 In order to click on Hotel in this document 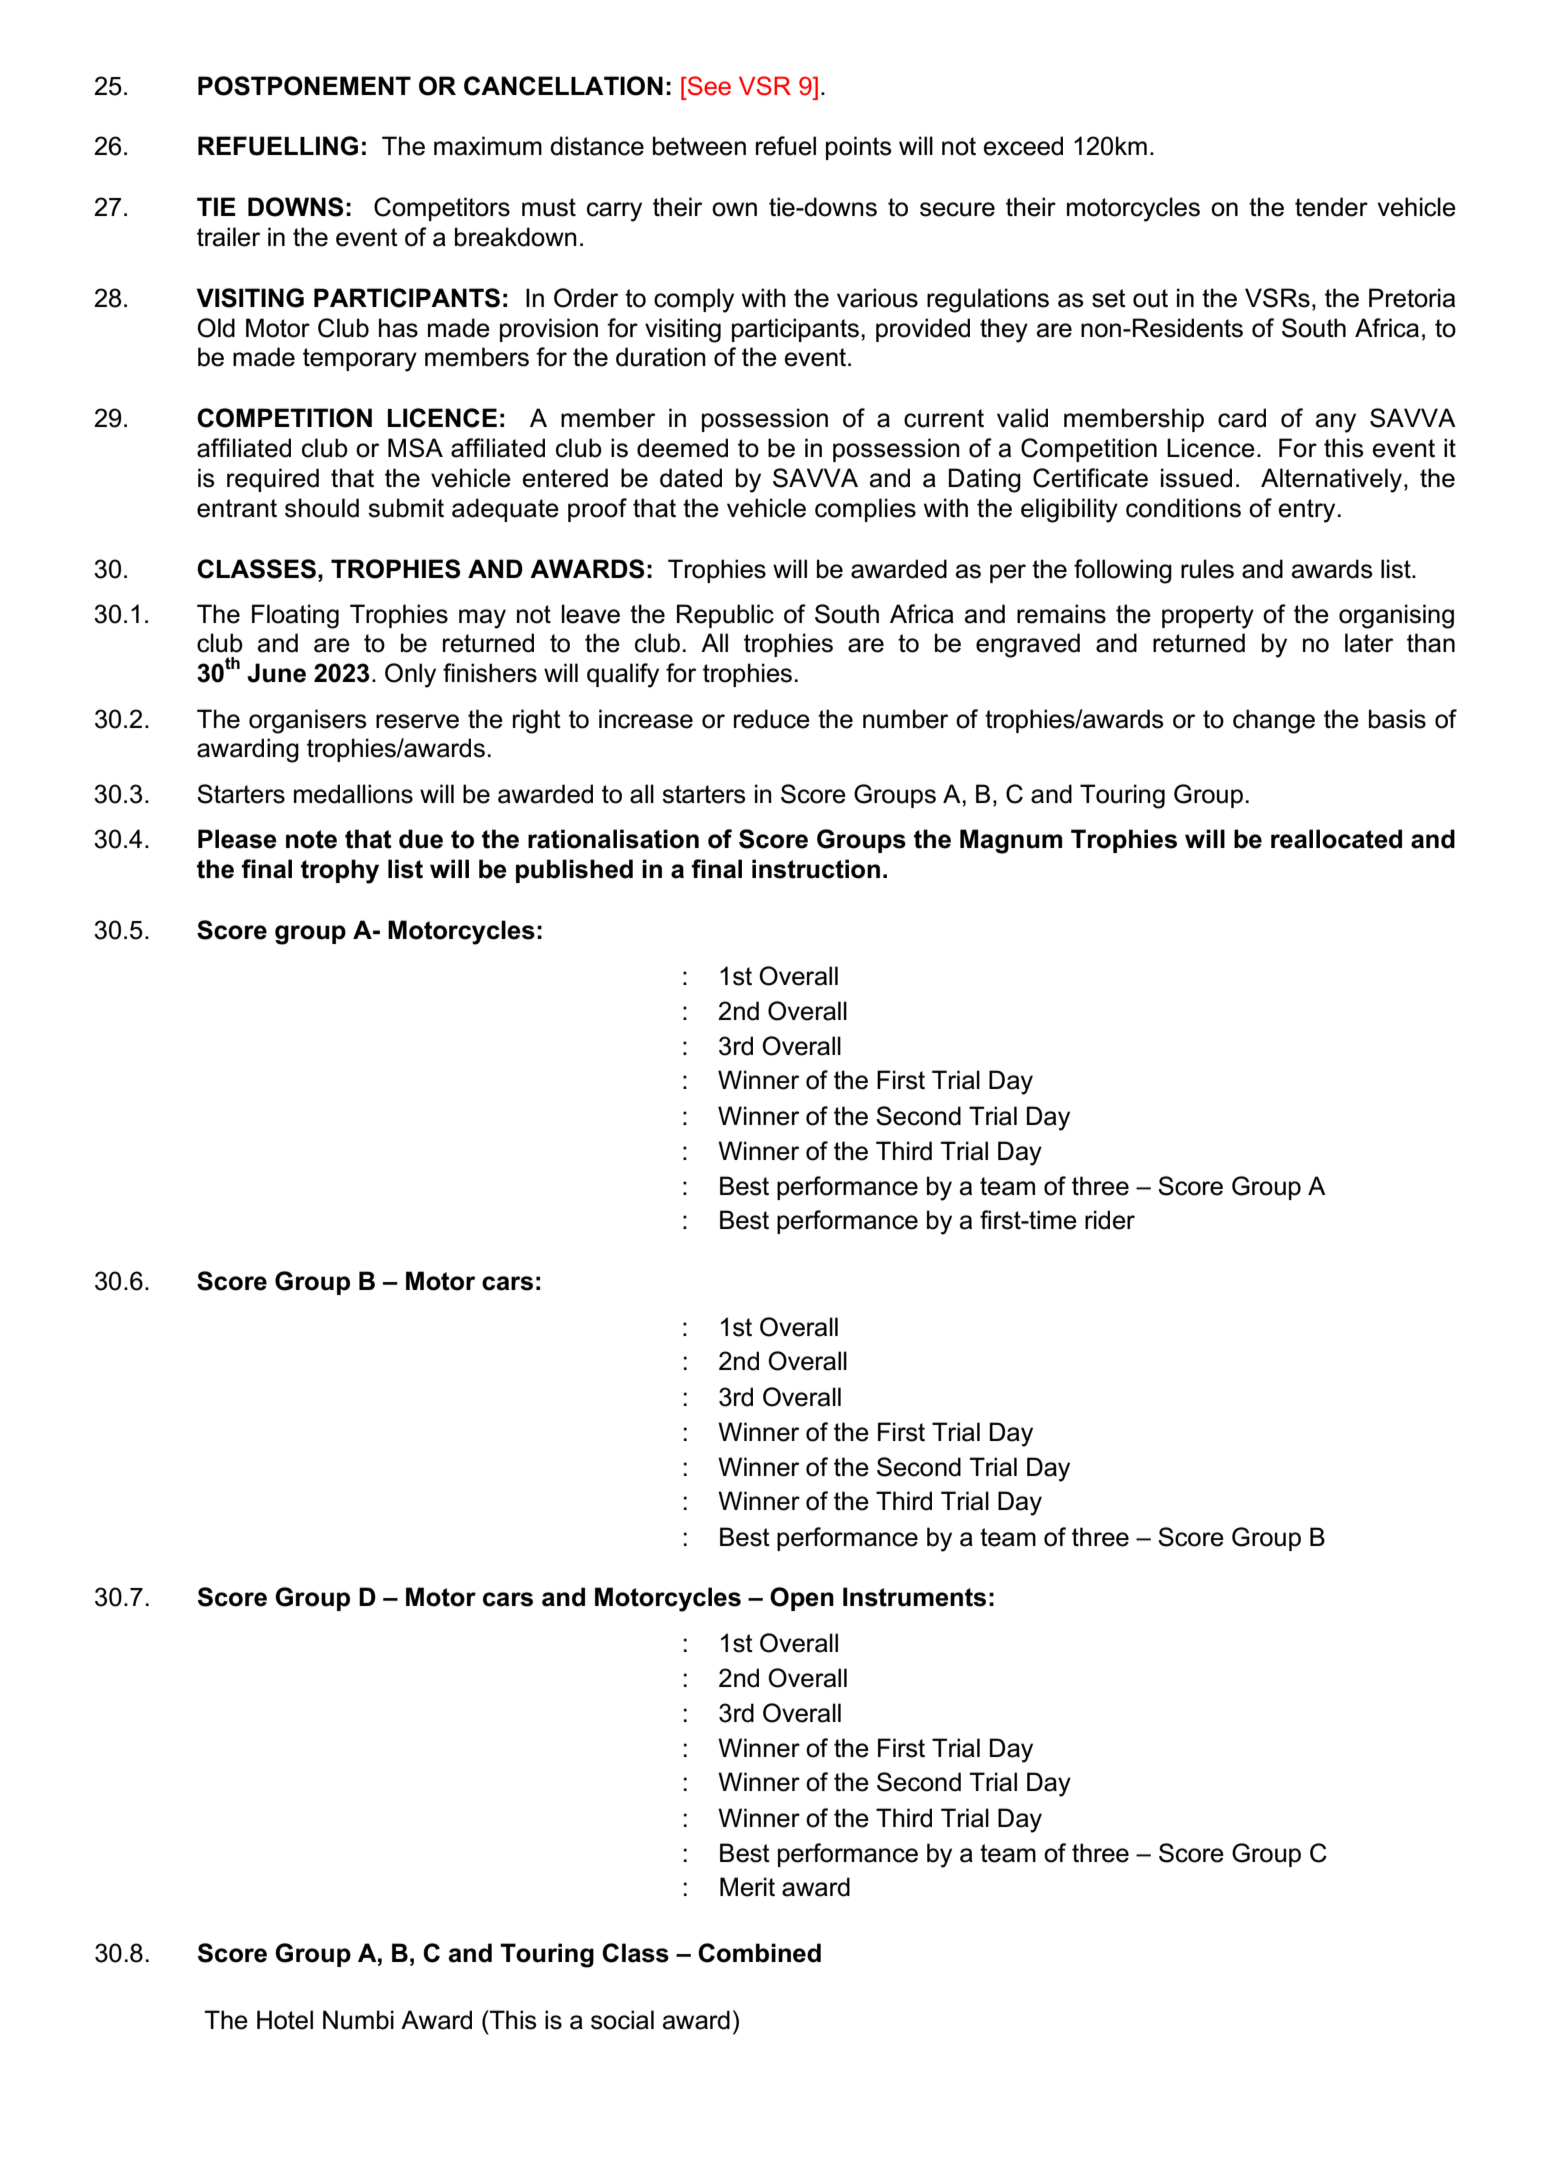, I will do `click(285, 2020)`.
